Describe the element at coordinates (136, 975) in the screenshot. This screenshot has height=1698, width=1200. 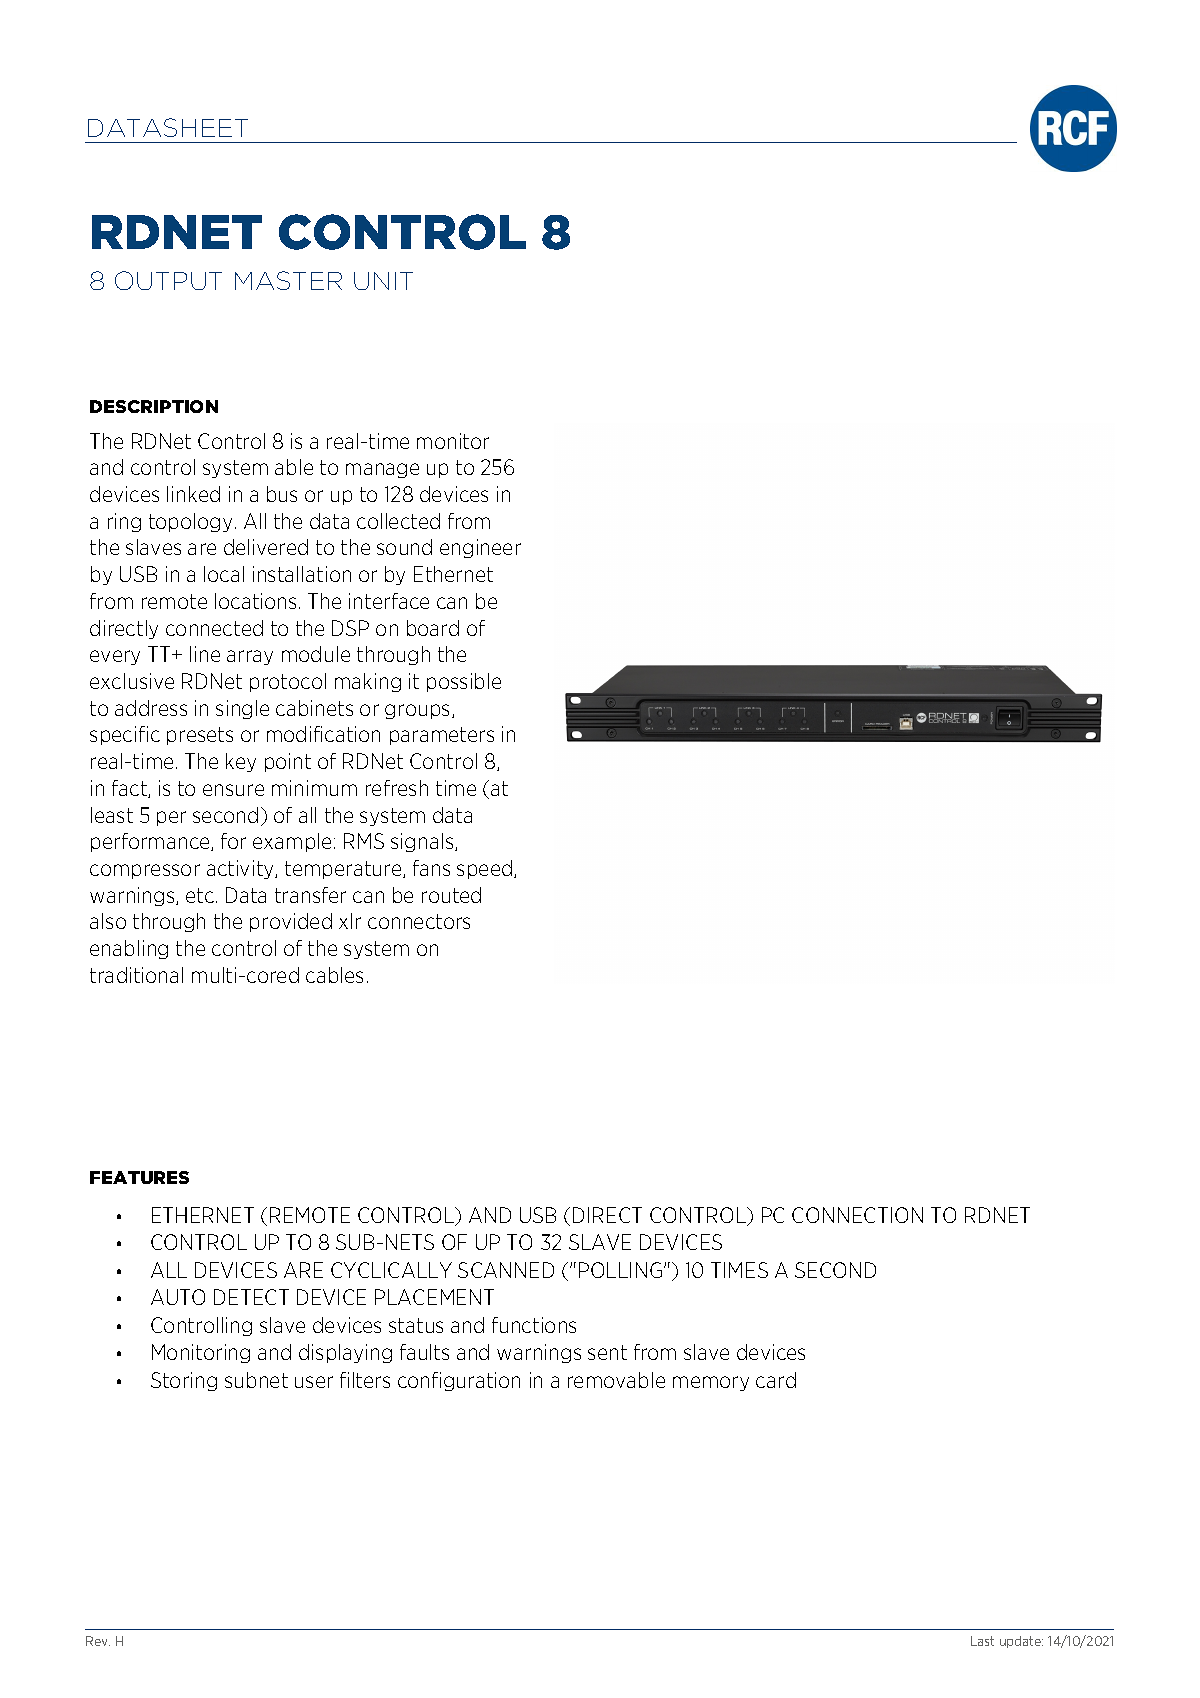
I see `traditional` at that location.
